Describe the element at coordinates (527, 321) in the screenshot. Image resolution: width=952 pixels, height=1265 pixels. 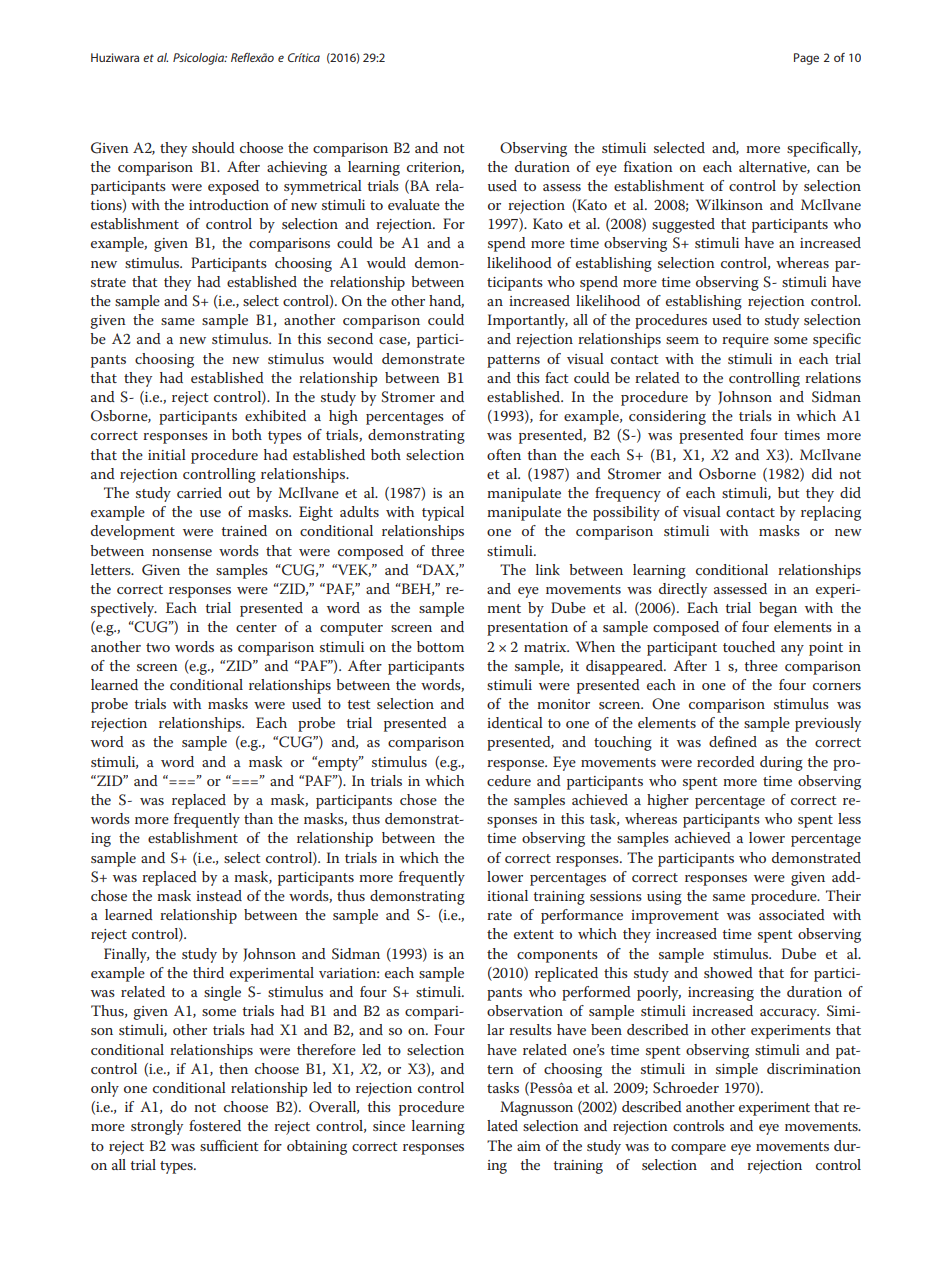
I see `Importantly` at that location.
